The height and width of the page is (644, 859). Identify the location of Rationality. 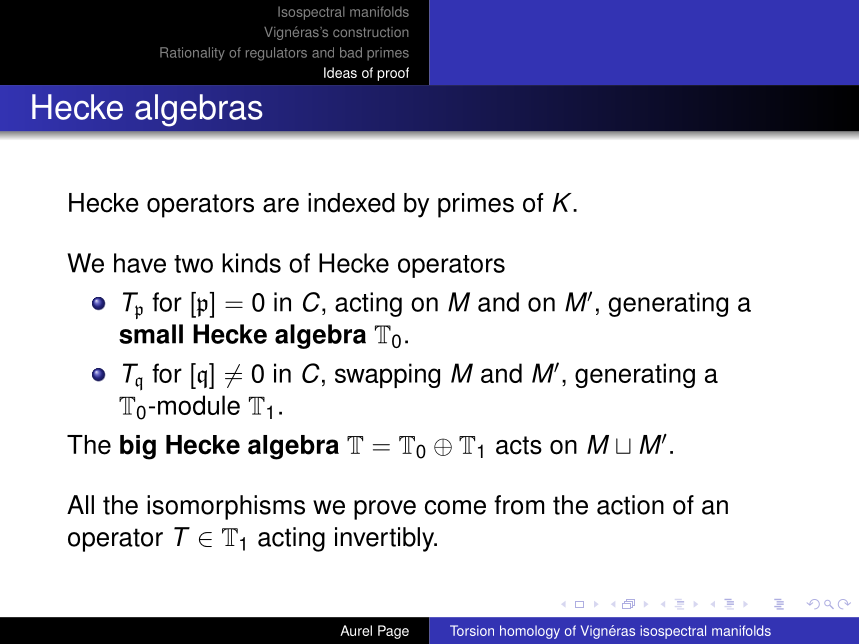
(192, 54).
